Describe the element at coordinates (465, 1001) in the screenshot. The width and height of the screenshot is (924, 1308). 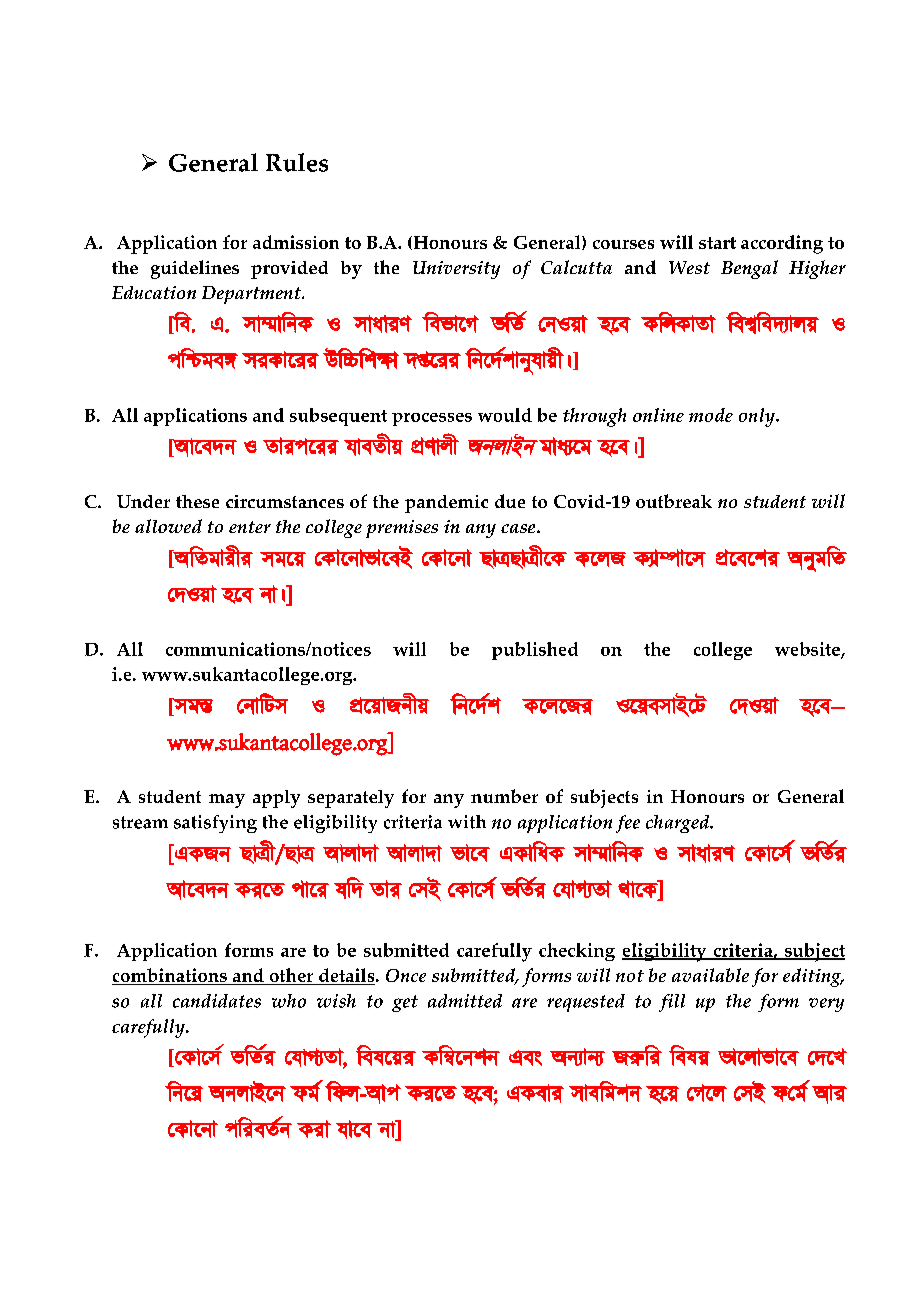
I see `admitted` at that location.
